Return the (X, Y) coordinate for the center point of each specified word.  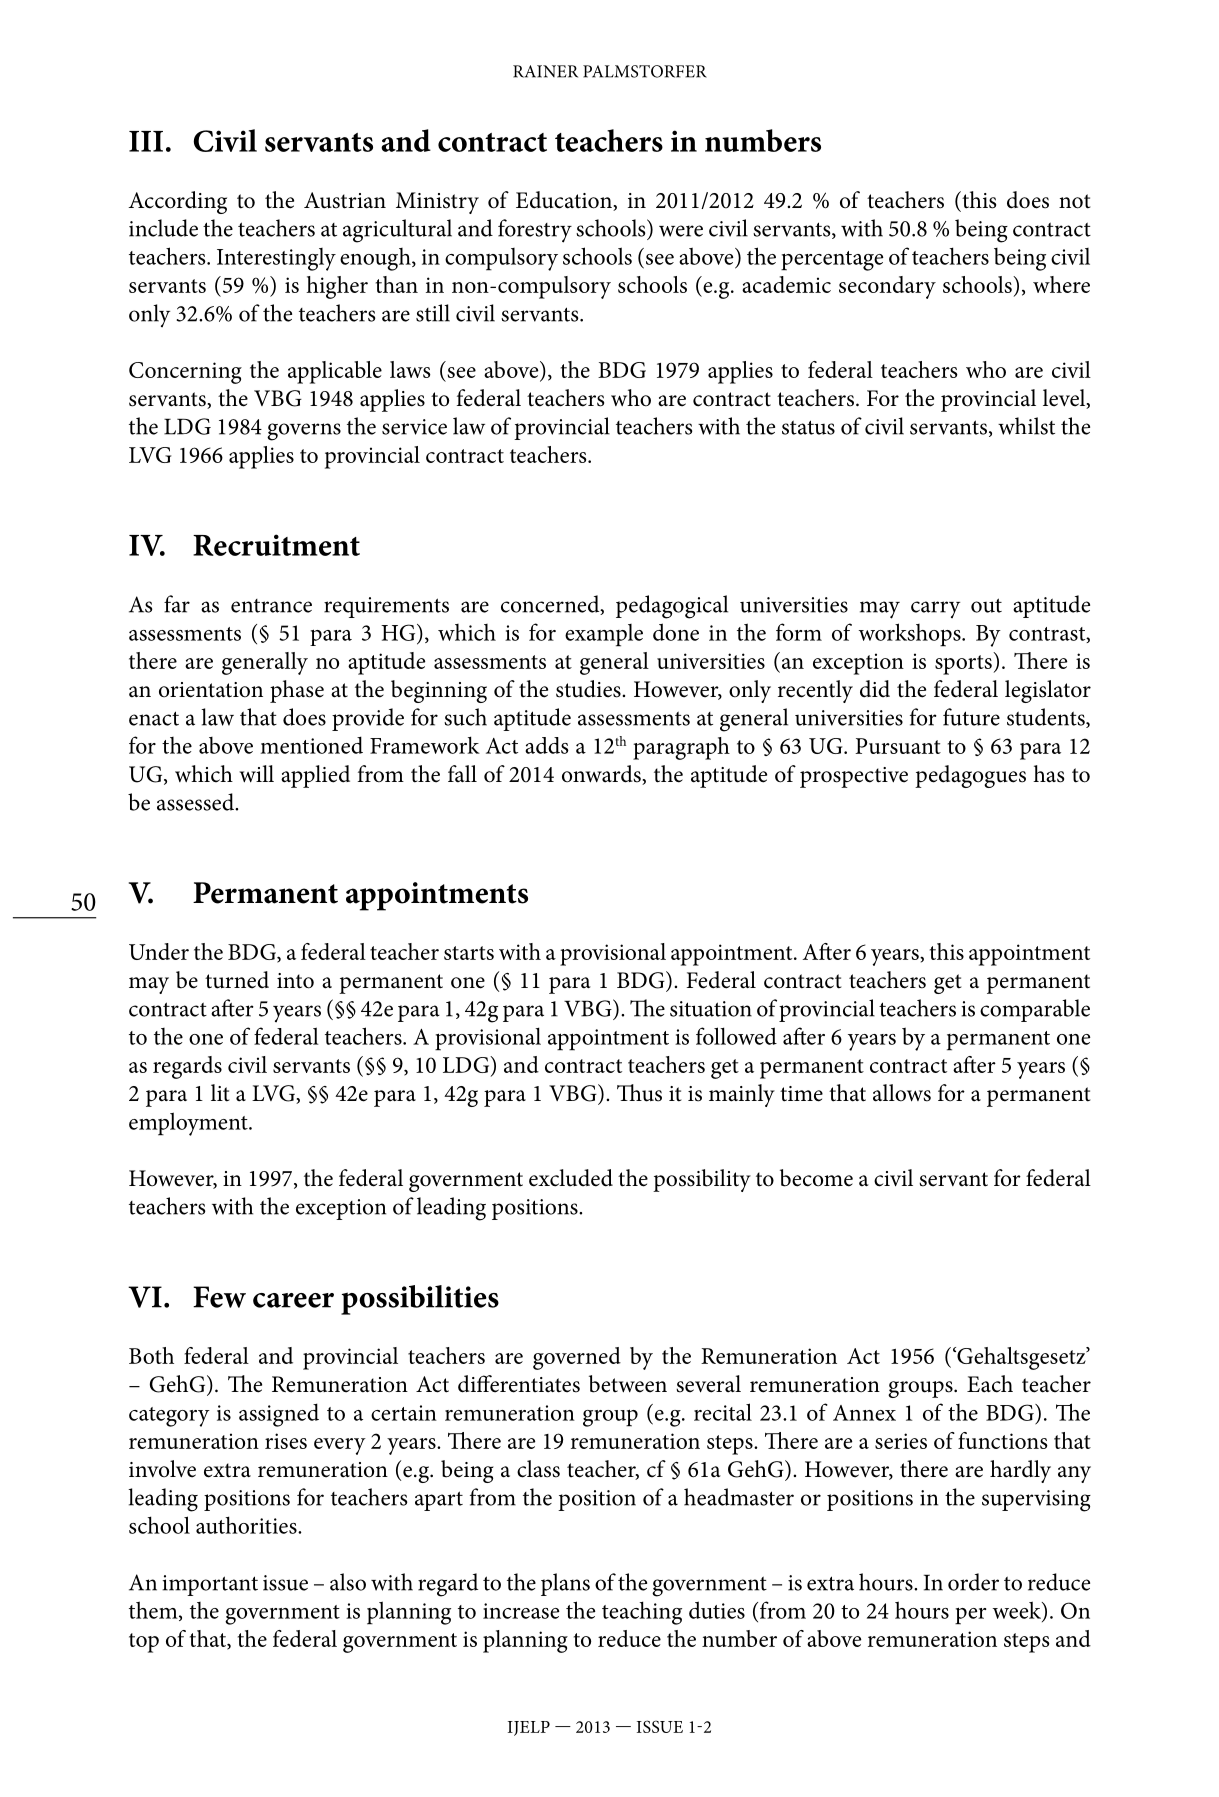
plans (565, 1584)
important (210, 1585)
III (146, 141)
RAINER (545, 71)
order (973, 1582)
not (1075, 201)
